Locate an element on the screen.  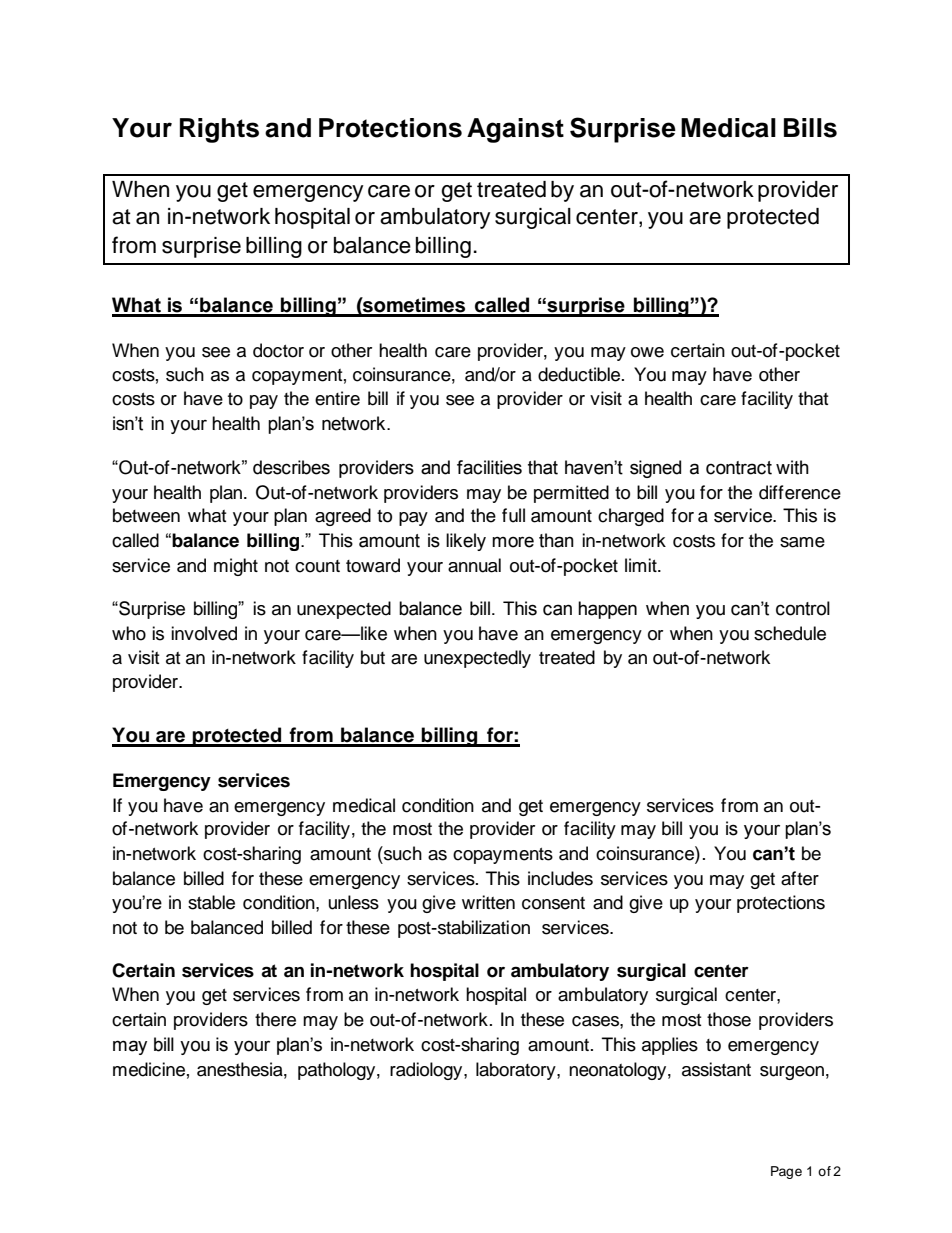
Rights is located at coordinates (219, 130).
